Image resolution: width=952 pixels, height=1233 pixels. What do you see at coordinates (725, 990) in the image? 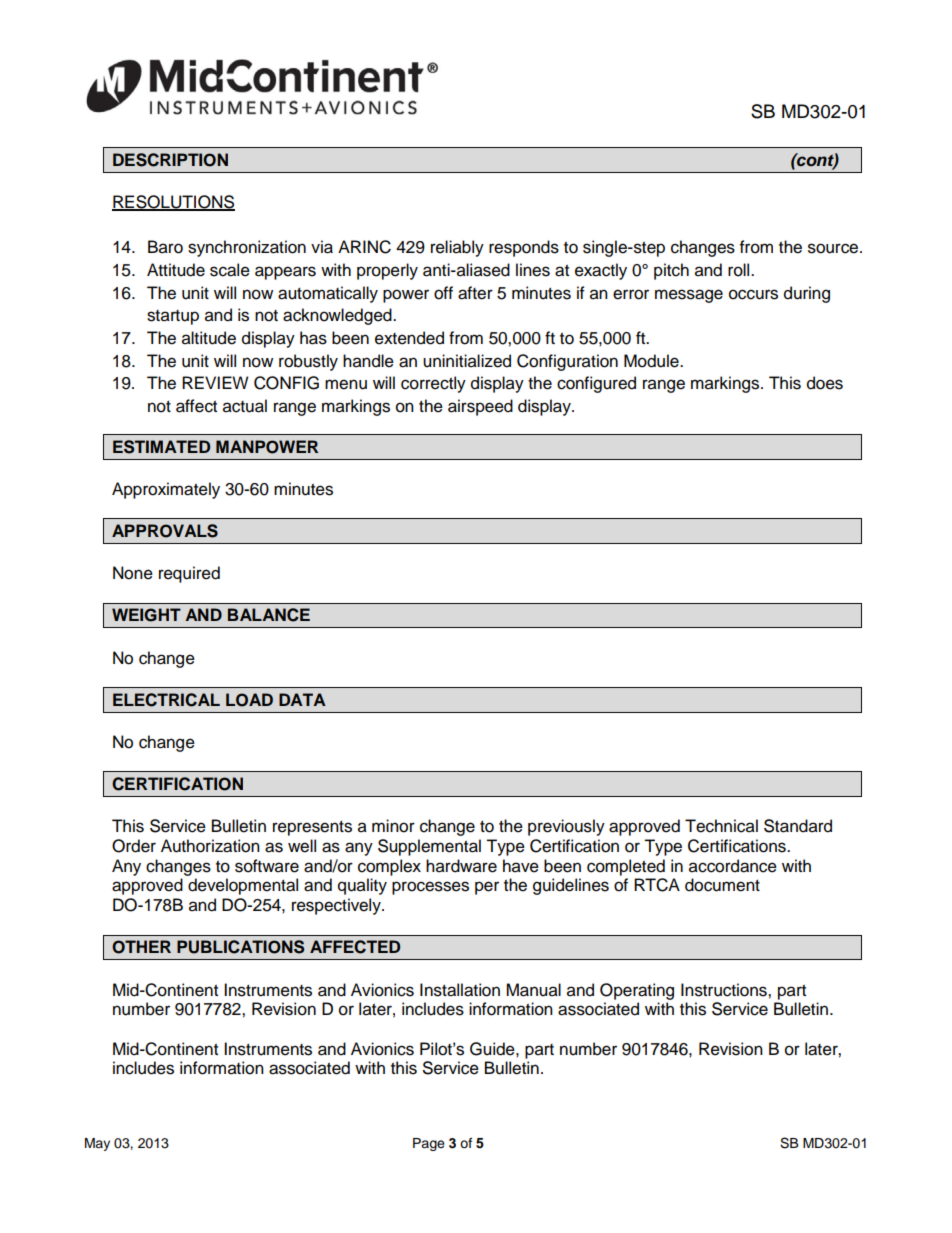
I see `Instructions` at bounding box center [725, 990].
